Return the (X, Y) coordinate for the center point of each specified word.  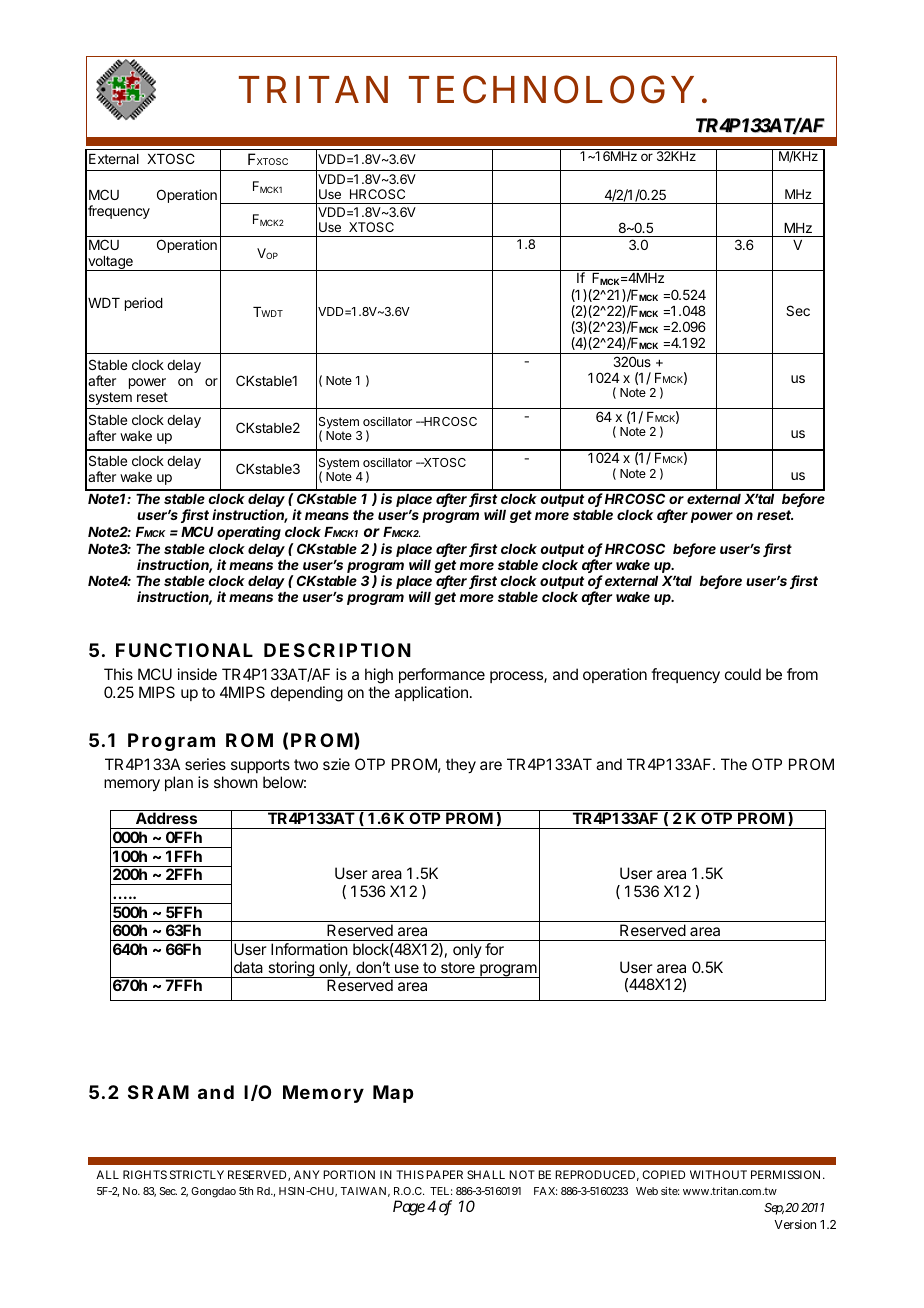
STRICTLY (197, 1174)
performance (442, 675)
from (802, 674)
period (144, 304)
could (743, 674)
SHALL (486, 1174)
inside (197, 674)
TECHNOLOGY (551, 89)
